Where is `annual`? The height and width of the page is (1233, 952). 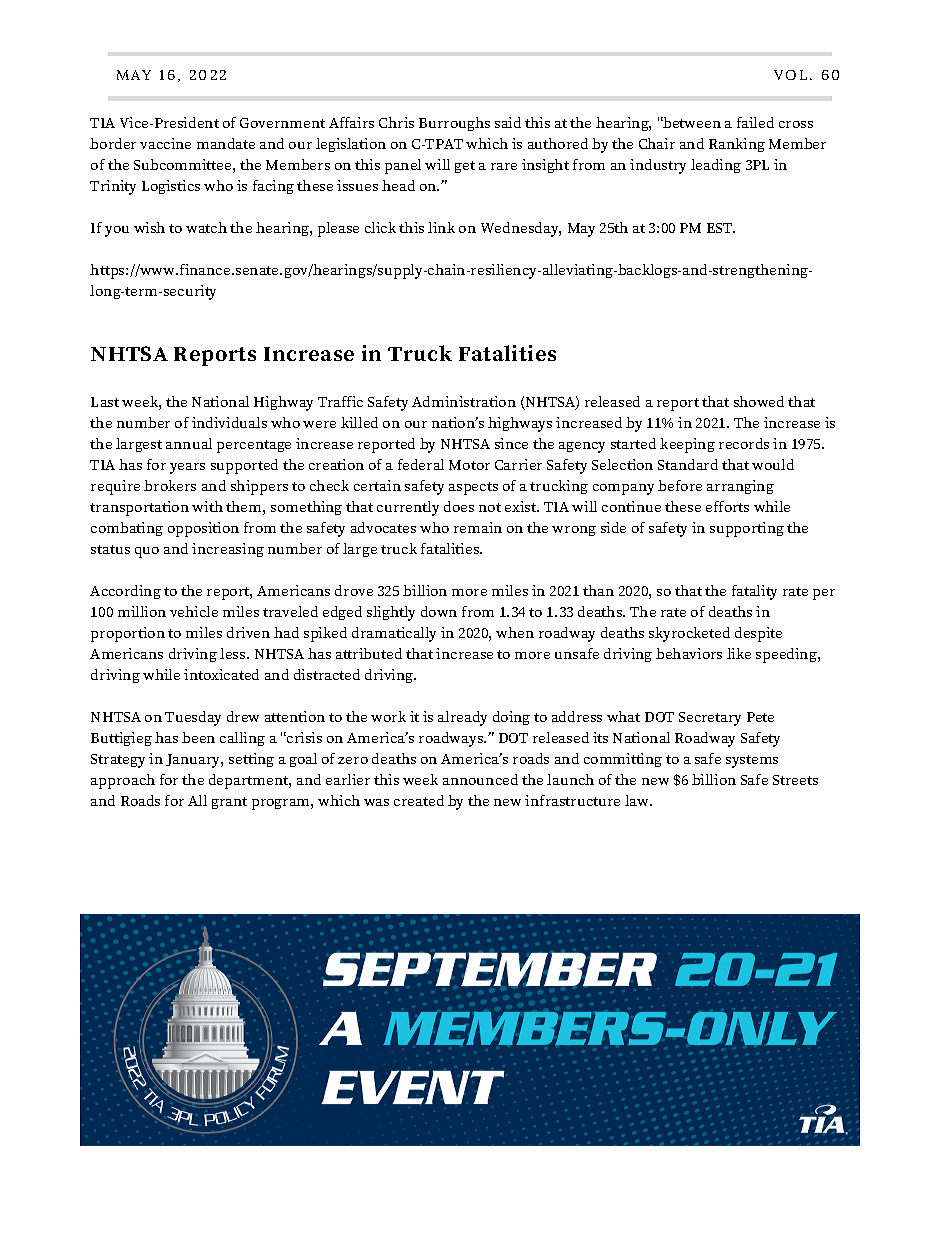
annual is located at coordinates (189, 443).
